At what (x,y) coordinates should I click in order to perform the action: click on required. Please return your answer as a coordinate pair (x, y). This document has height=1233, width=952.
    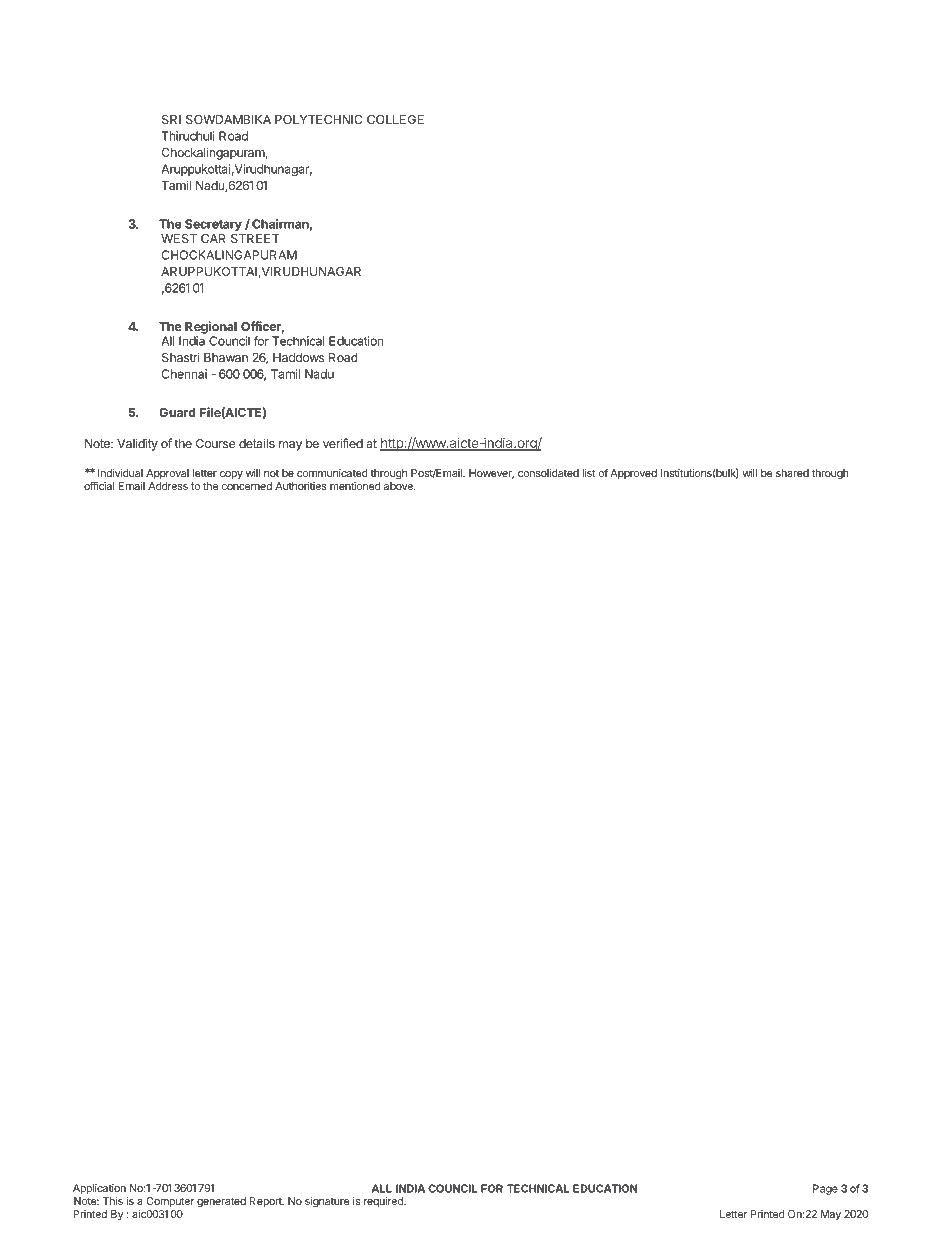
    Looking at the image, I should click on (384, 1202).
